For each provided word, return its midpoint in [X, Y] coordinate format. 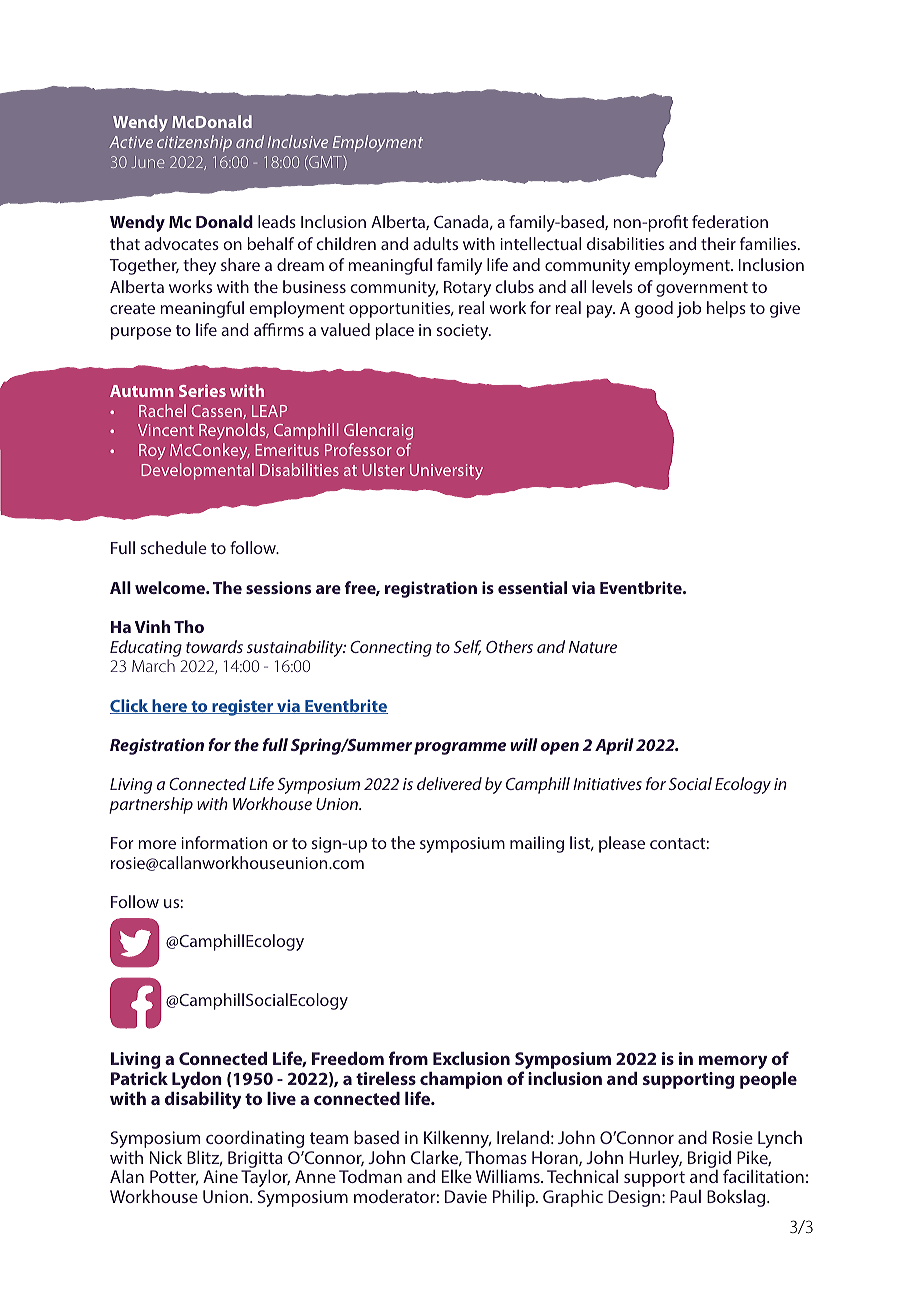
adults [435, 243]
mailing [537, 844]
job [689, 309]
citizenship [194, 143]
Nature [593, 647]
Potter [174, 1177]
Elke [457, 1176]
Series [202, 390]
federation [730, 221]
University [446, 472]
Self [467, 647]
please [622, 844]
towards [214, 646]
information [224, 842]
